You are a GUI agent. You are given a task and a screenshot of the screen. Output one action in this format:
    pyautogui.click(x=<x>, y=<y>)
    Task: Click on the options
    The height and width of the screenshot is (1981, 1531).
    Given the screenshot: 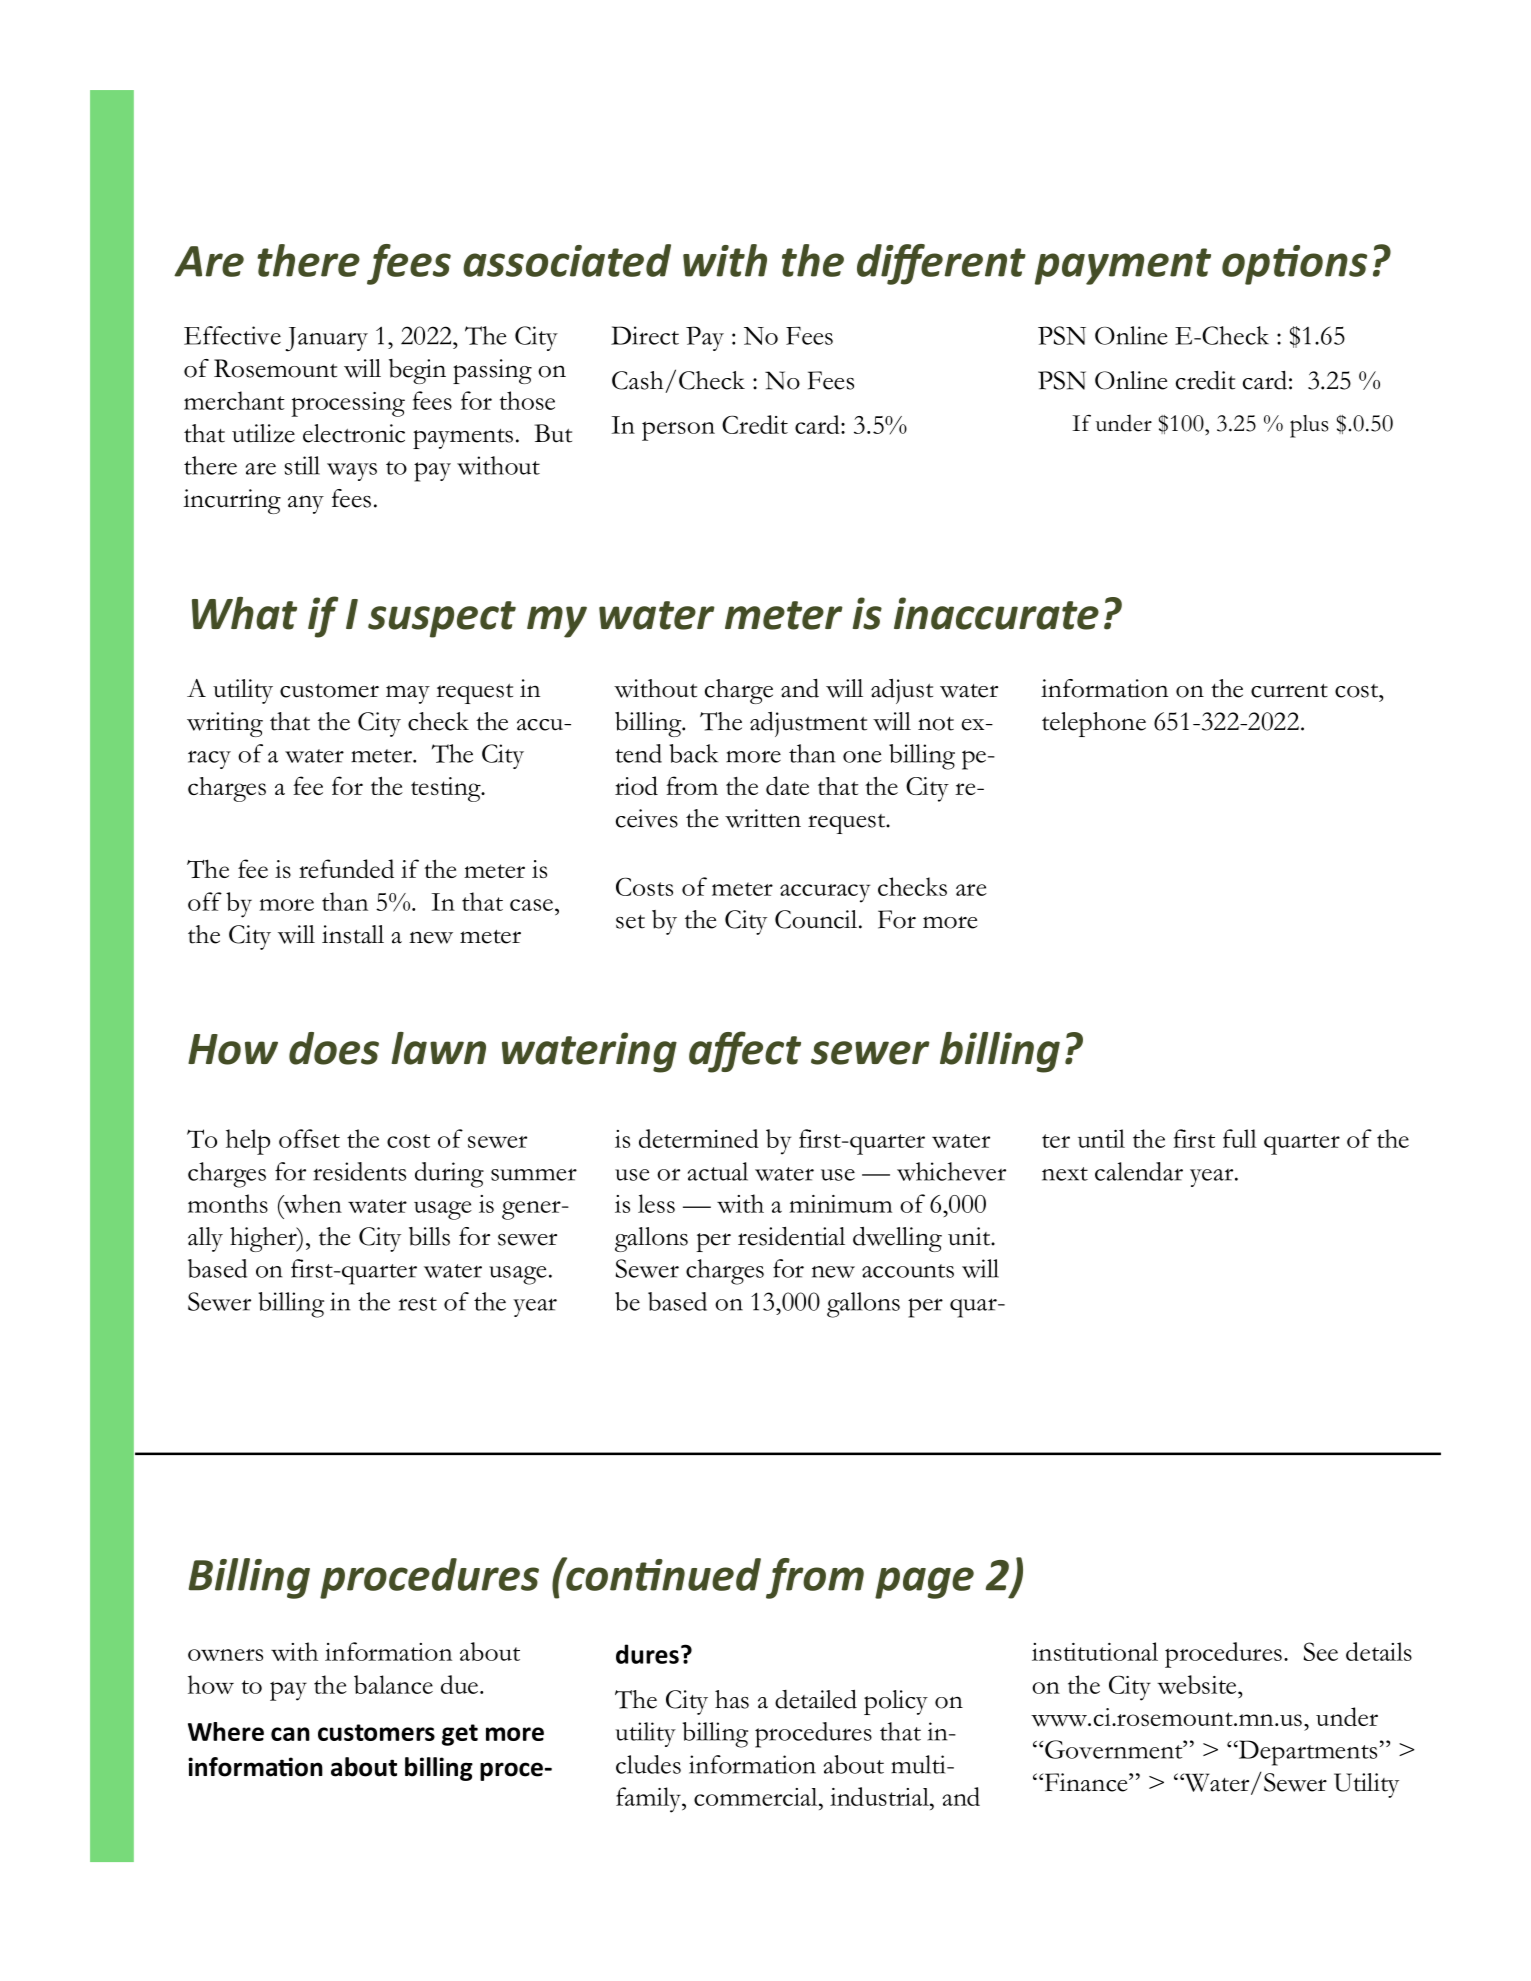 What is the action you would take?
    pyautogui.click(x=1294, y=265)
